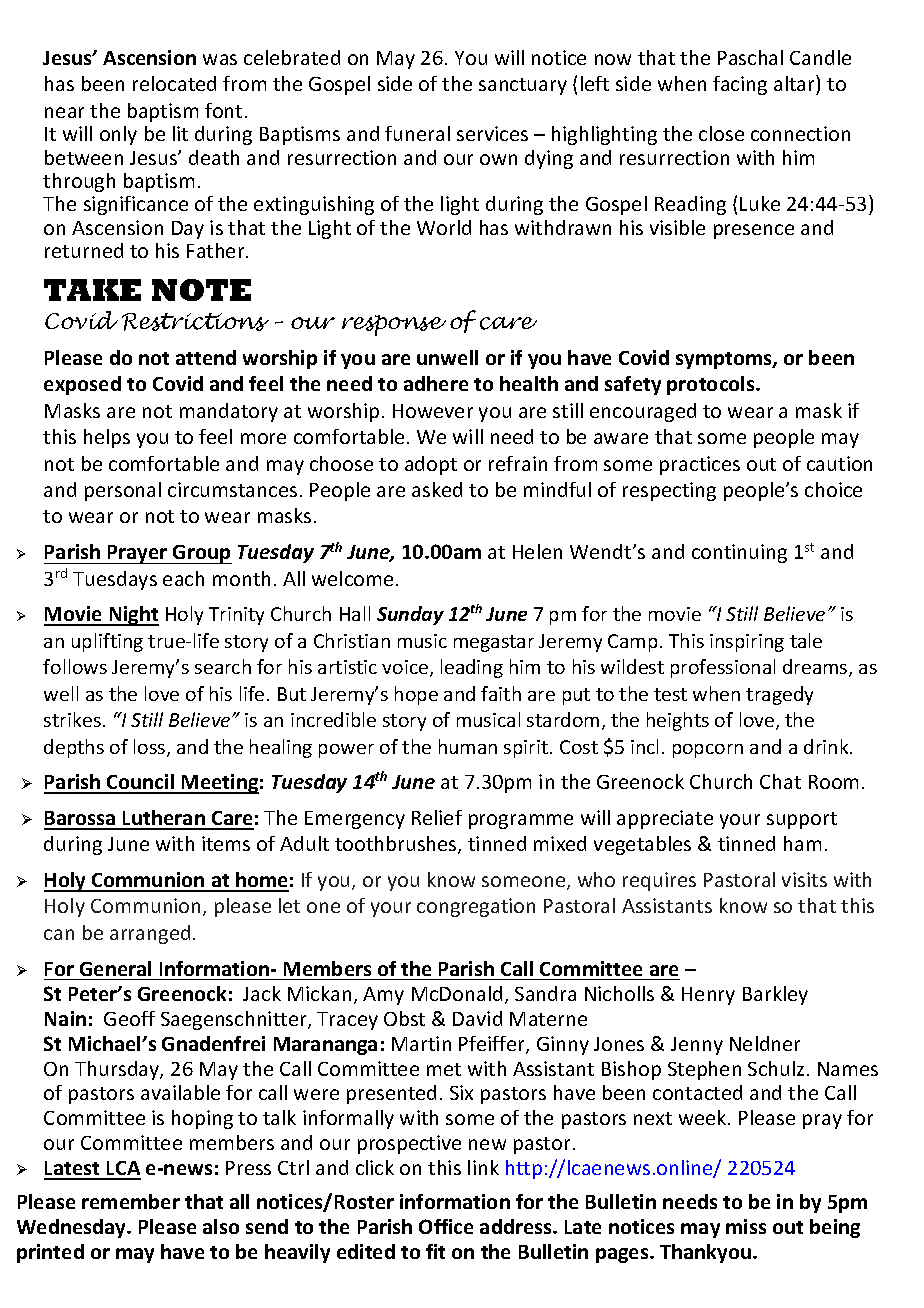  I want to click on funeral, so click(417, 133).
